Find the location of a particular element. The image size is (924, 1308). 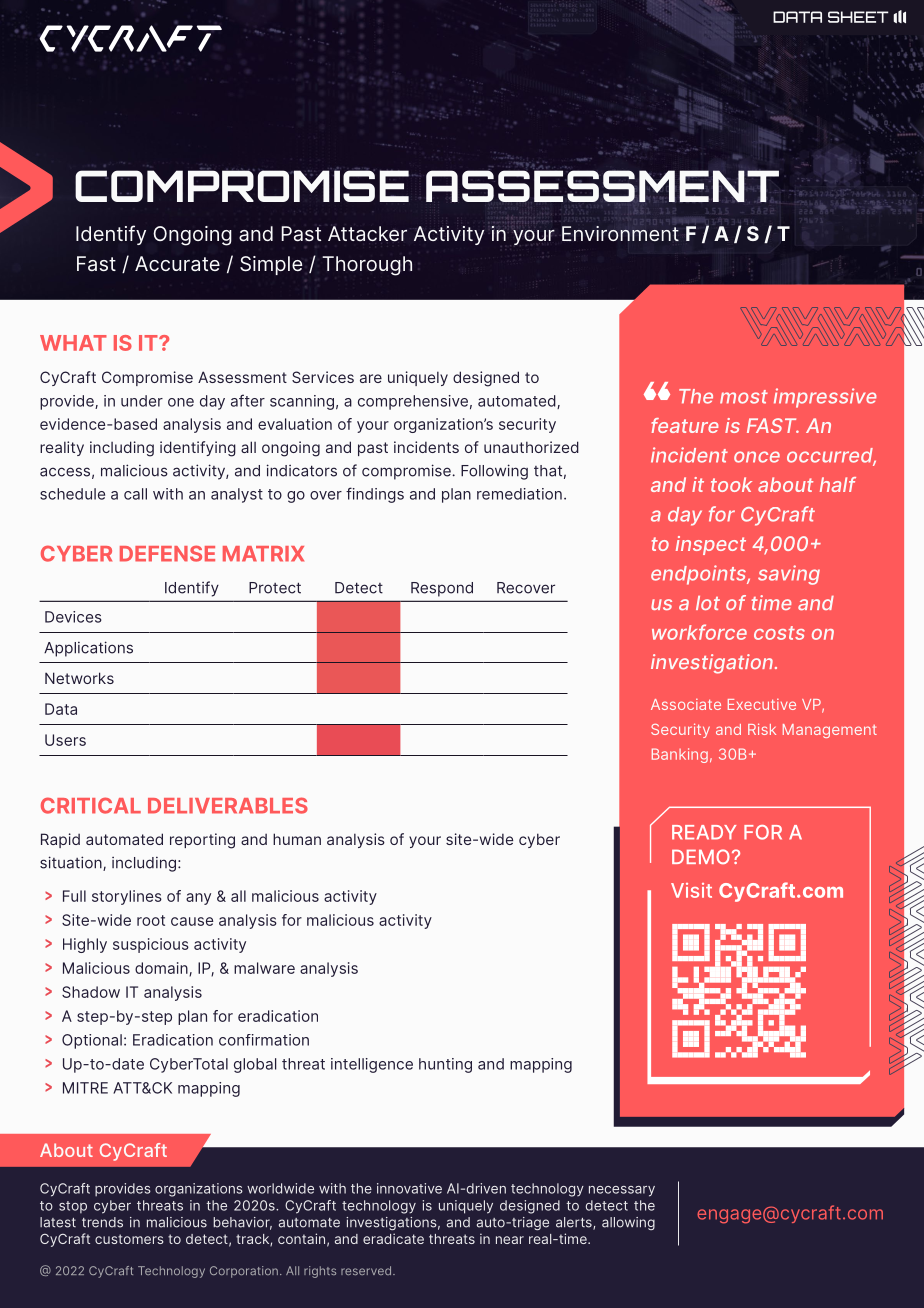

suspicious is located at coordinates (151, 945).
